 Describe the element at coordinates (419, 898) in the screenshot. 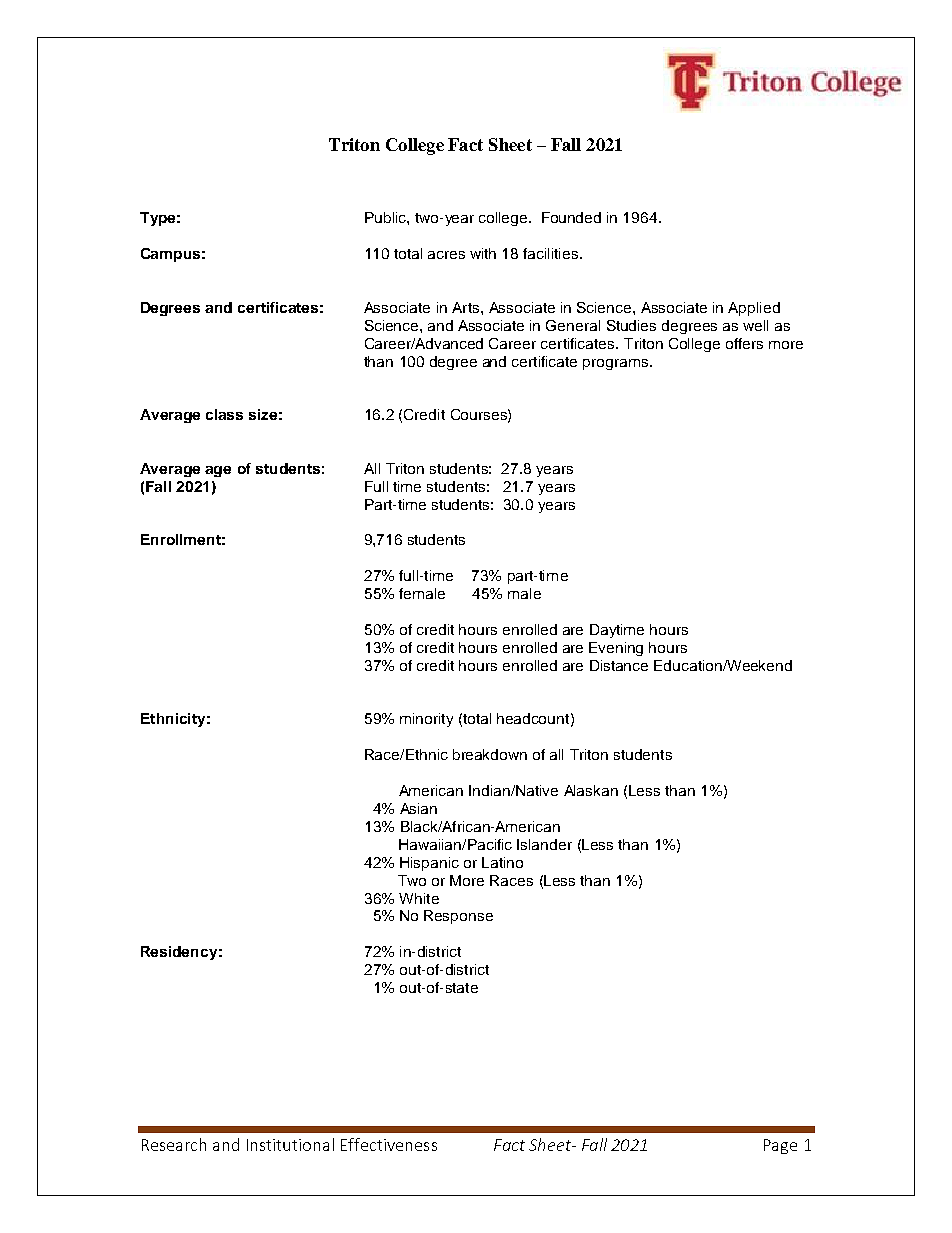

I see `White` at that location.
